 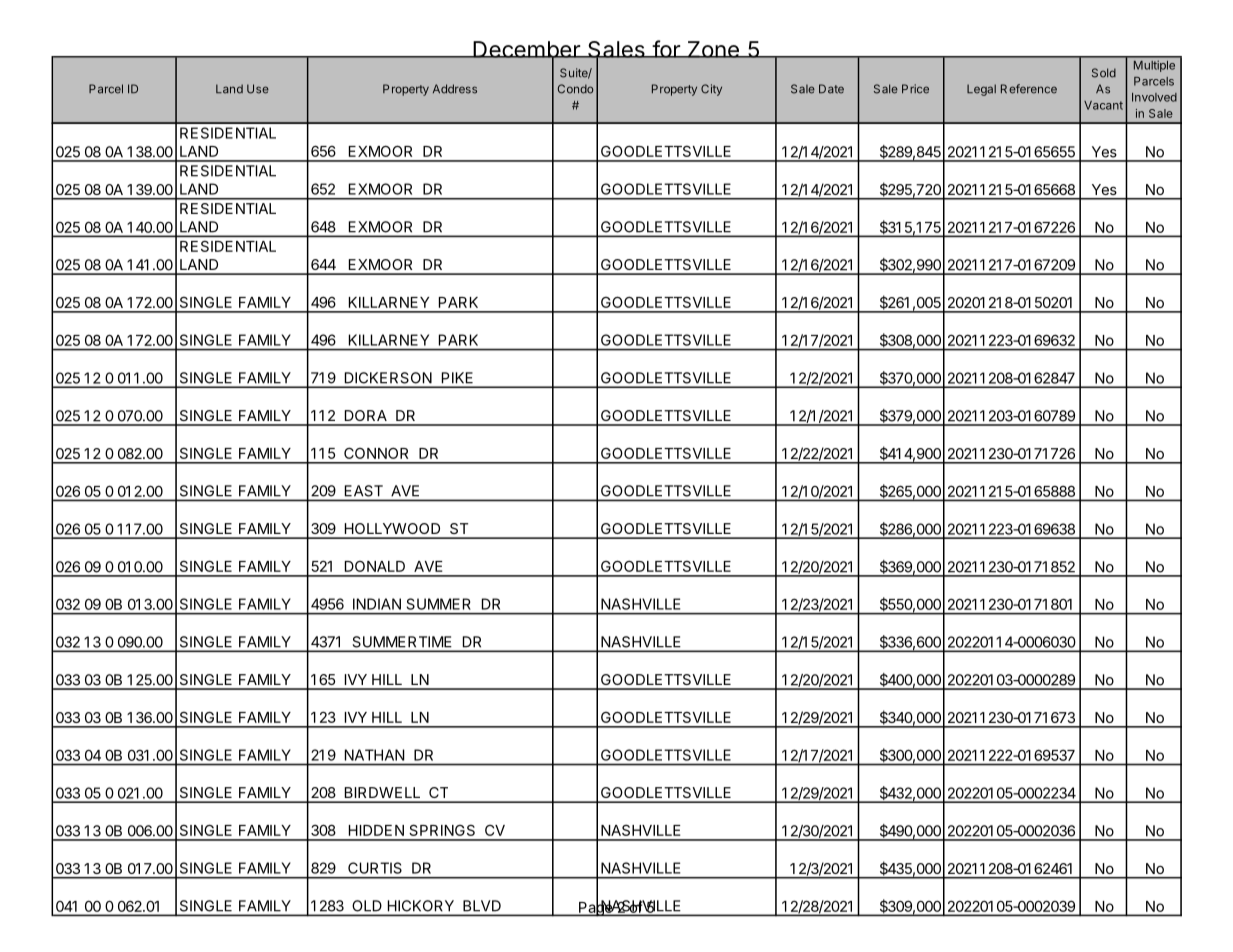 I want to click on INDIAN, so click(x=377, y=604).
